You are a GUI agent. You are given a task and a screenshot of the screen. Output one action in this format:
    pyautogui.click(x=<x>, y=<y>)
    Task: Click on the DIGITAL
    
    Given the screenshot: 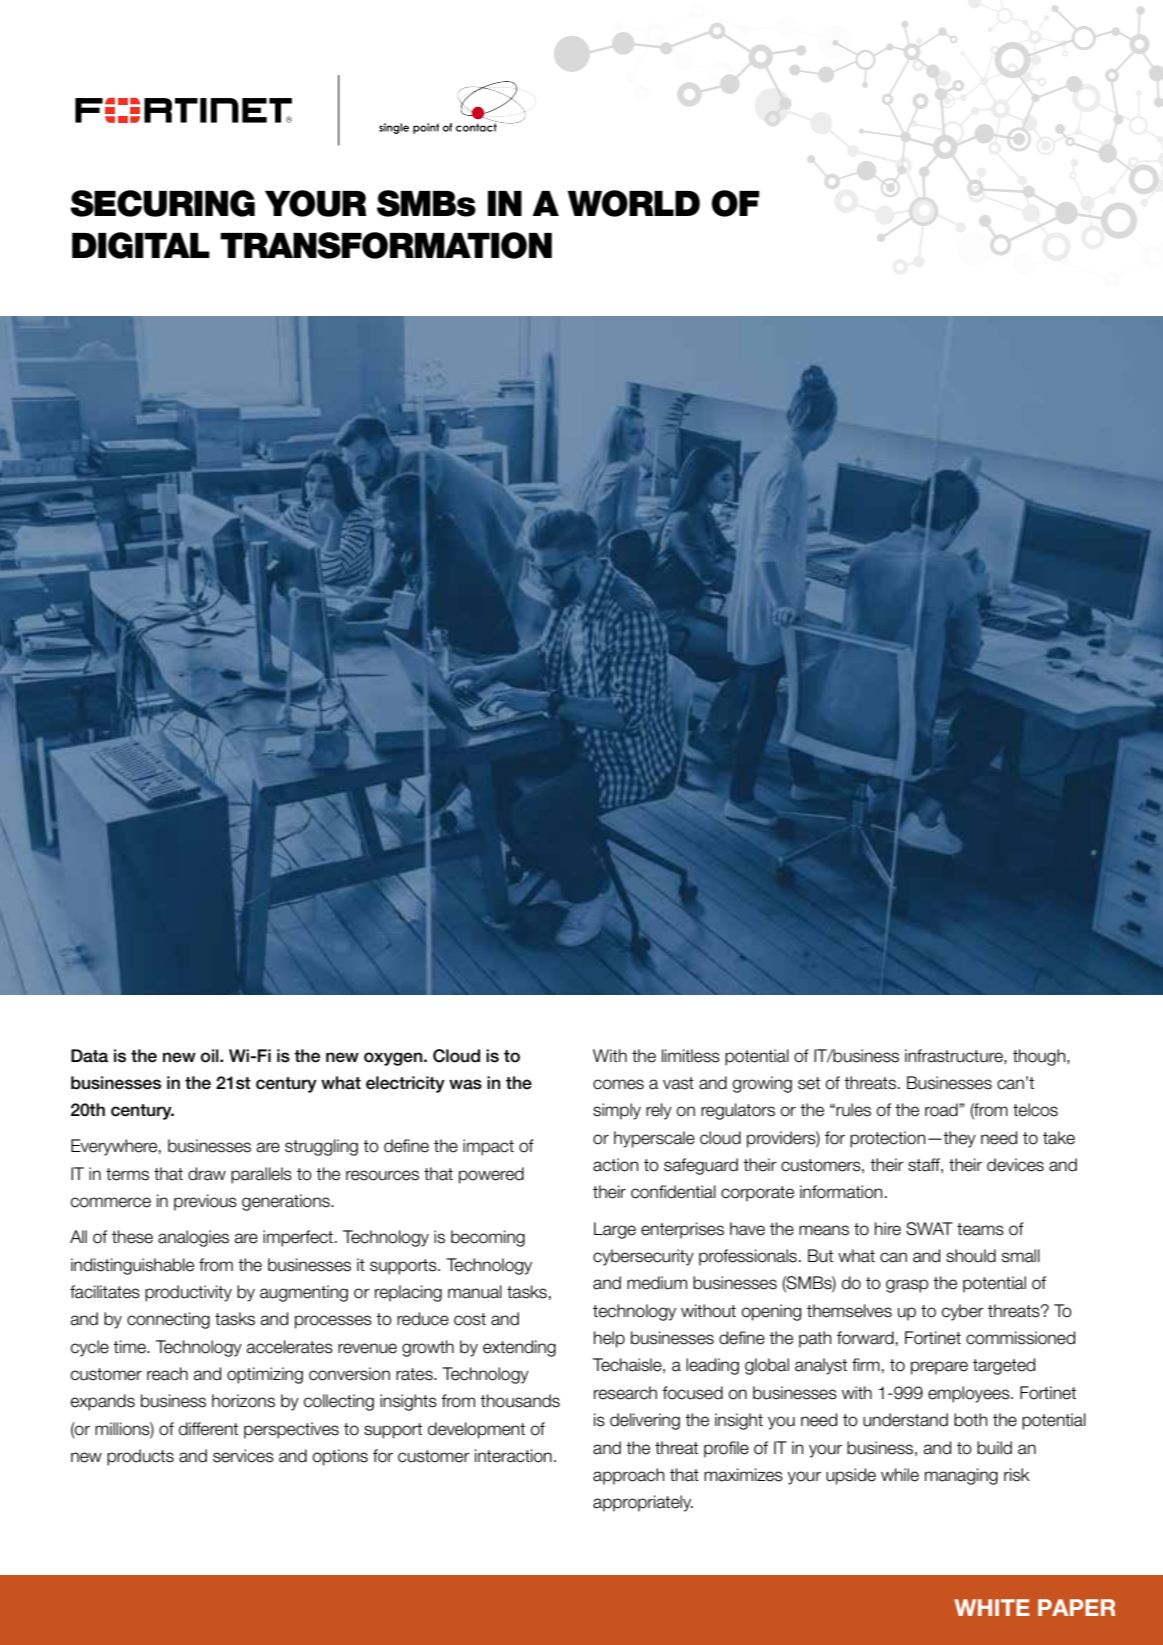 What is the action you would take?
    pyautogui.click(x=141, y=245)
